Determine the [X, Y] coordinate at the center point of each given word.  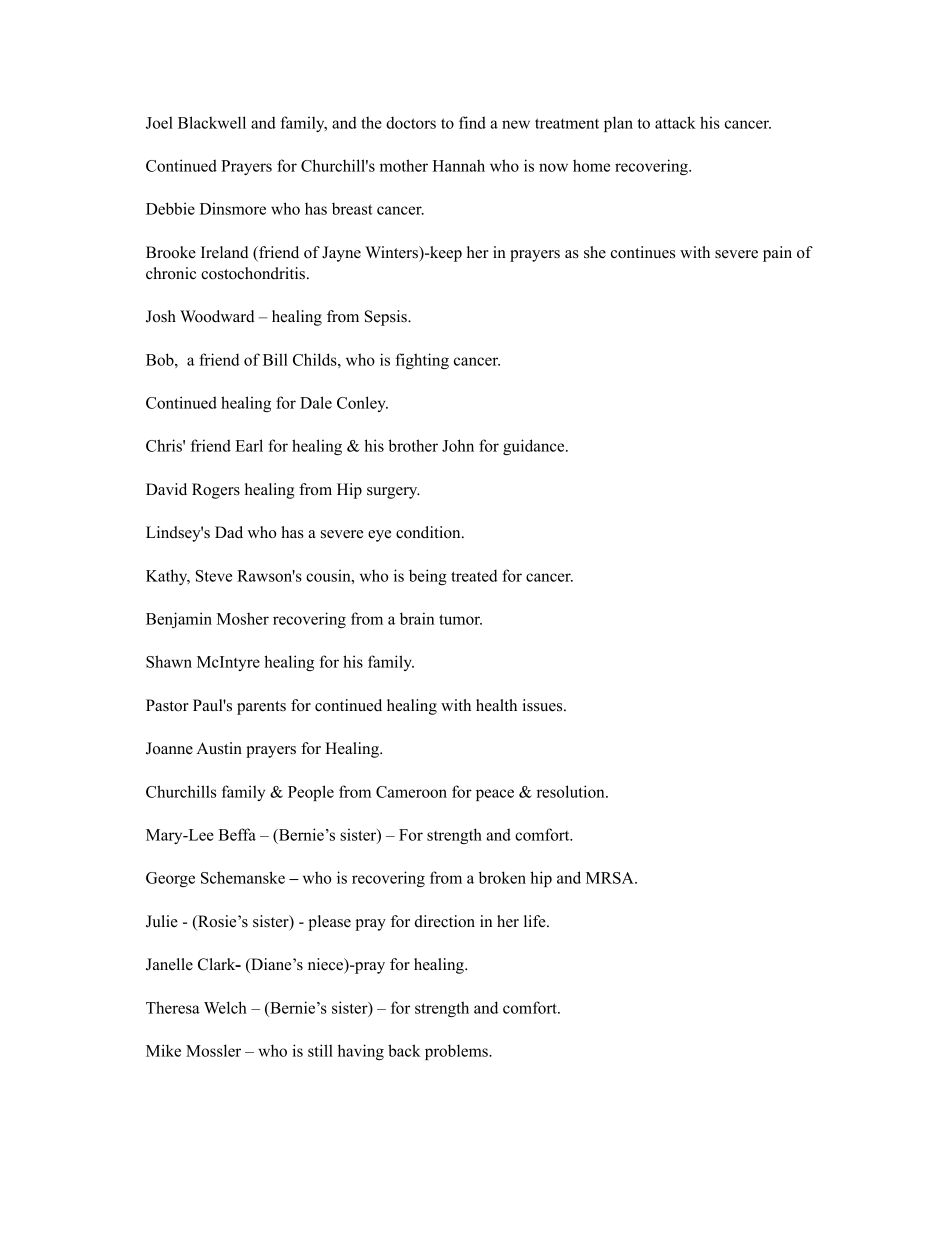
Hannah [459, 165]
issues [544, 705]
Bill [275, 359]
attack [675, 122]
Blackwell [212, 122]
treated [474, 575]
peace [495, 795]
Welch [225, 1007]
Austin [219, 748]
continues [643, 252]
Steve [214, 576]
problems [457, 1052]
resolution [572, 791]
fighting [422, 361]
